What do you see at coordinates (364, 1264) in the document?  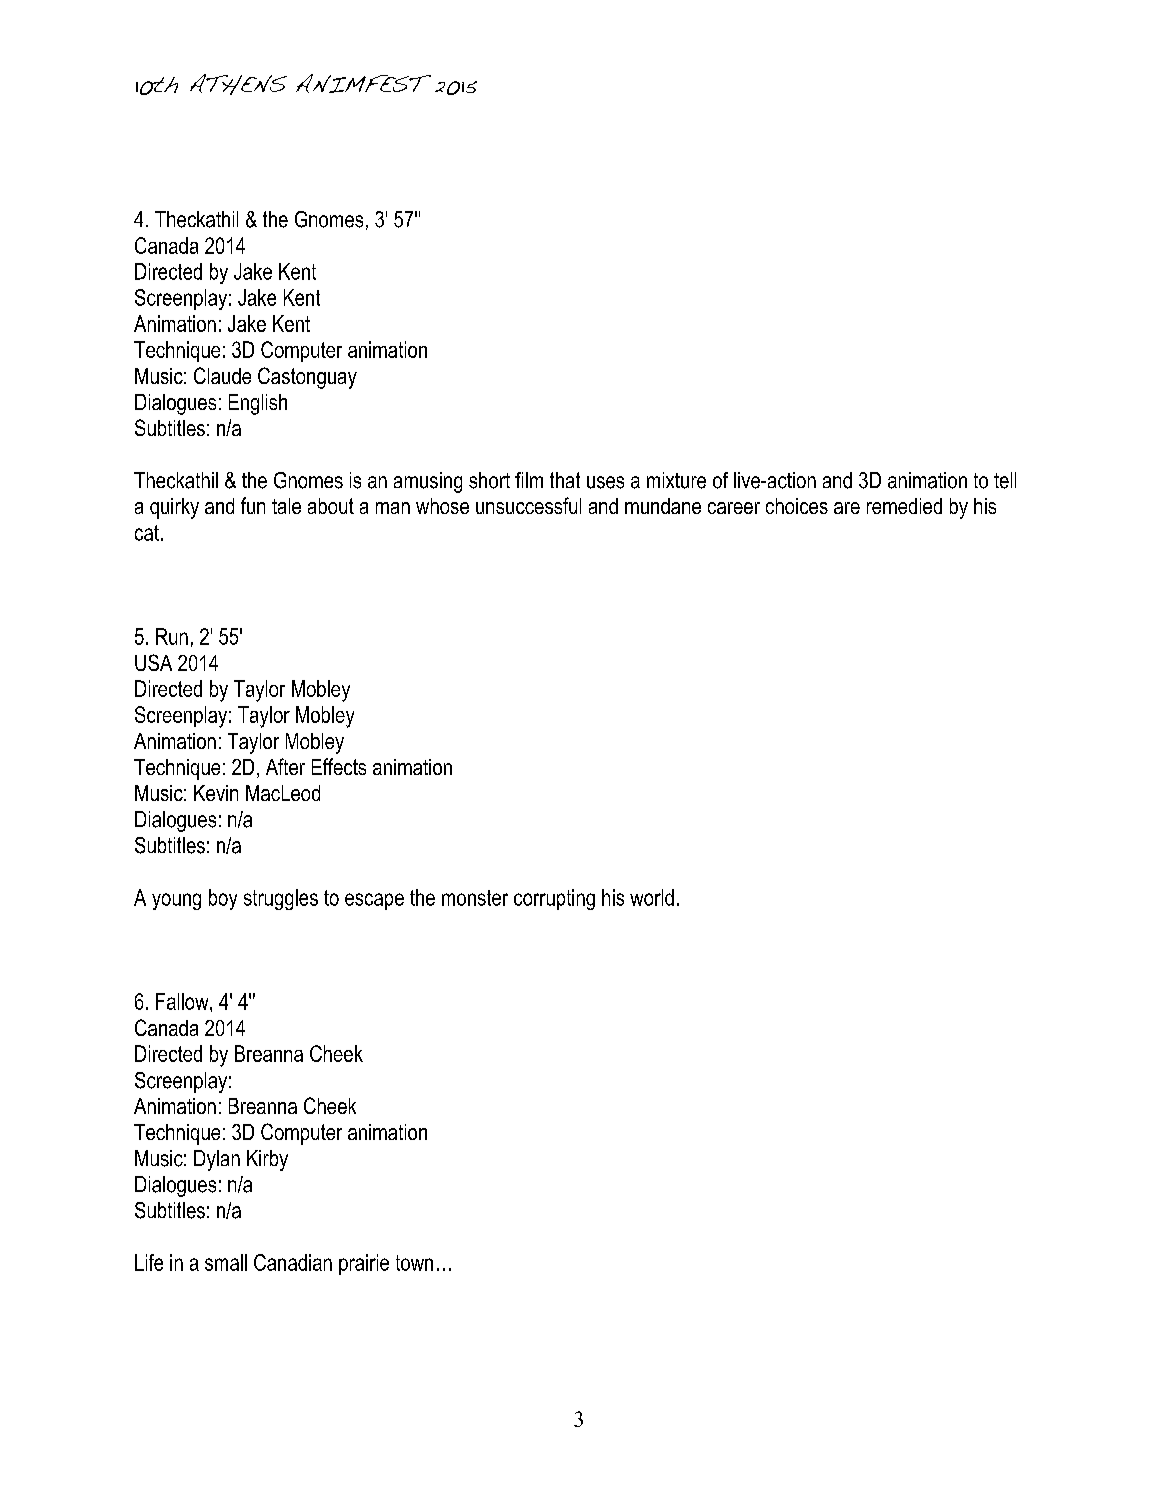 I see `prairie` at bounding box center [364, 1264].
